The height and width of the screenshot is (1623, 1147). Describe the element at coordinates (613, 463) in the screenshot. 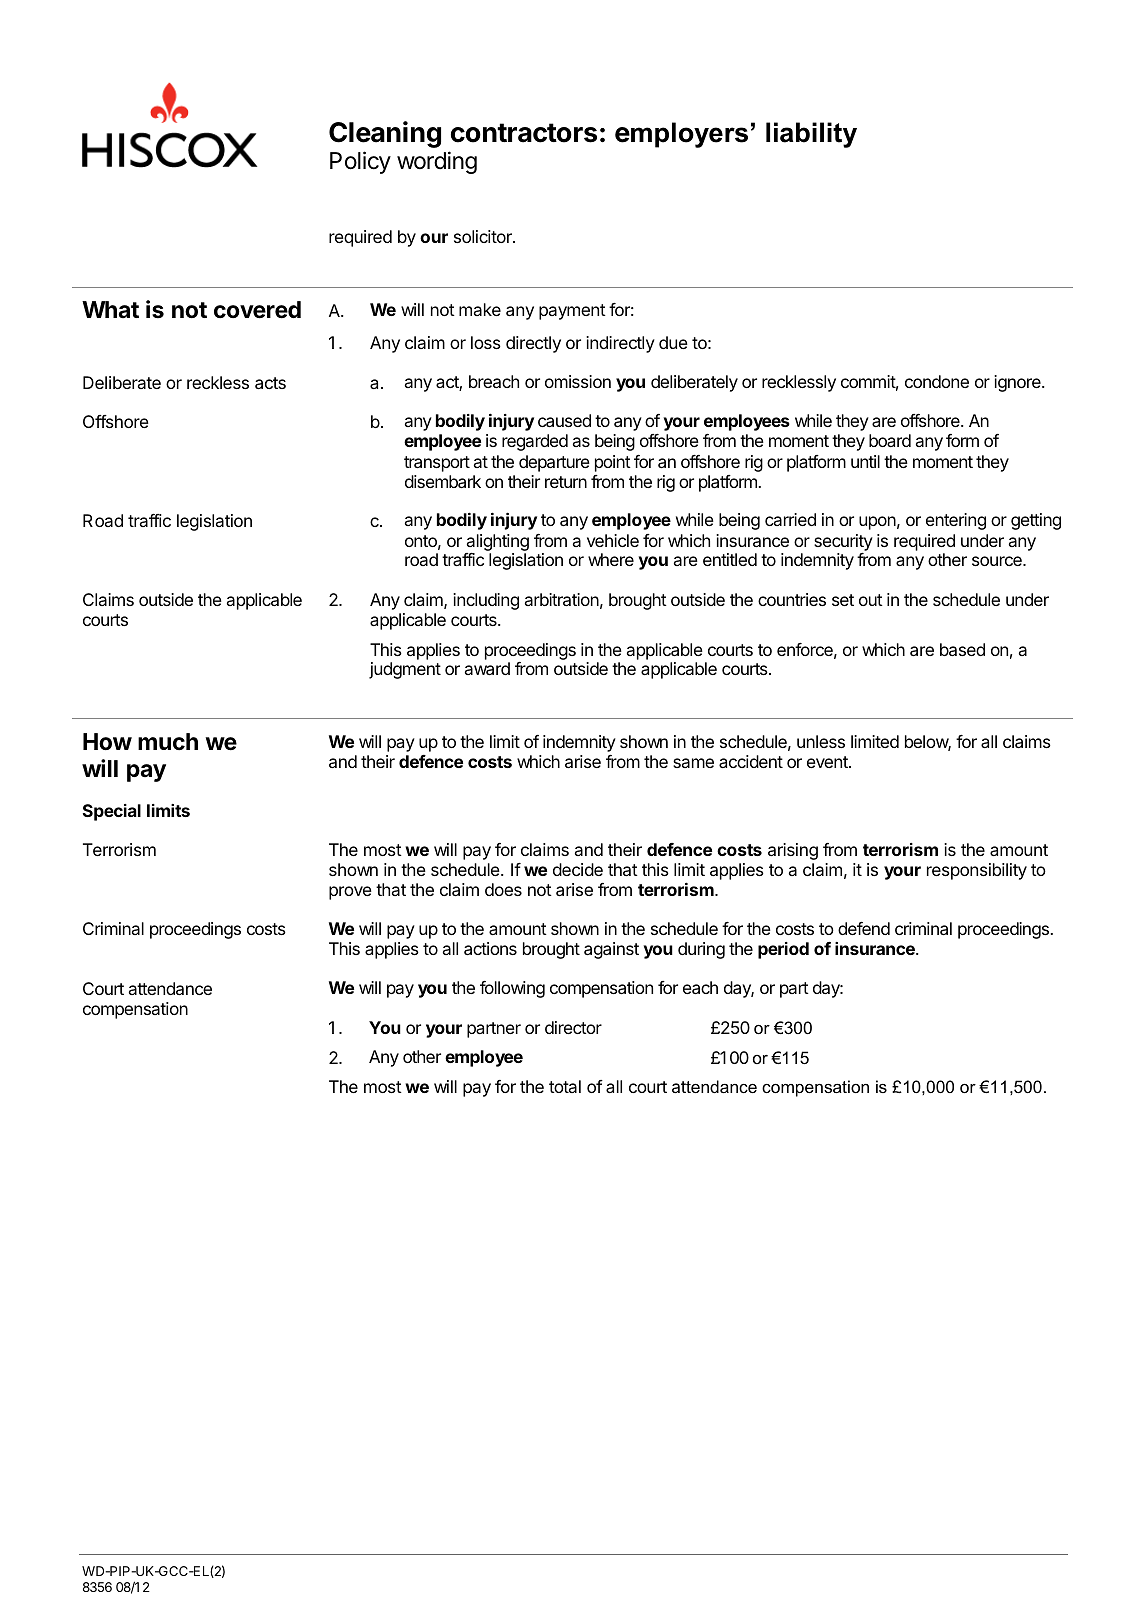

I see `point` at that location.
